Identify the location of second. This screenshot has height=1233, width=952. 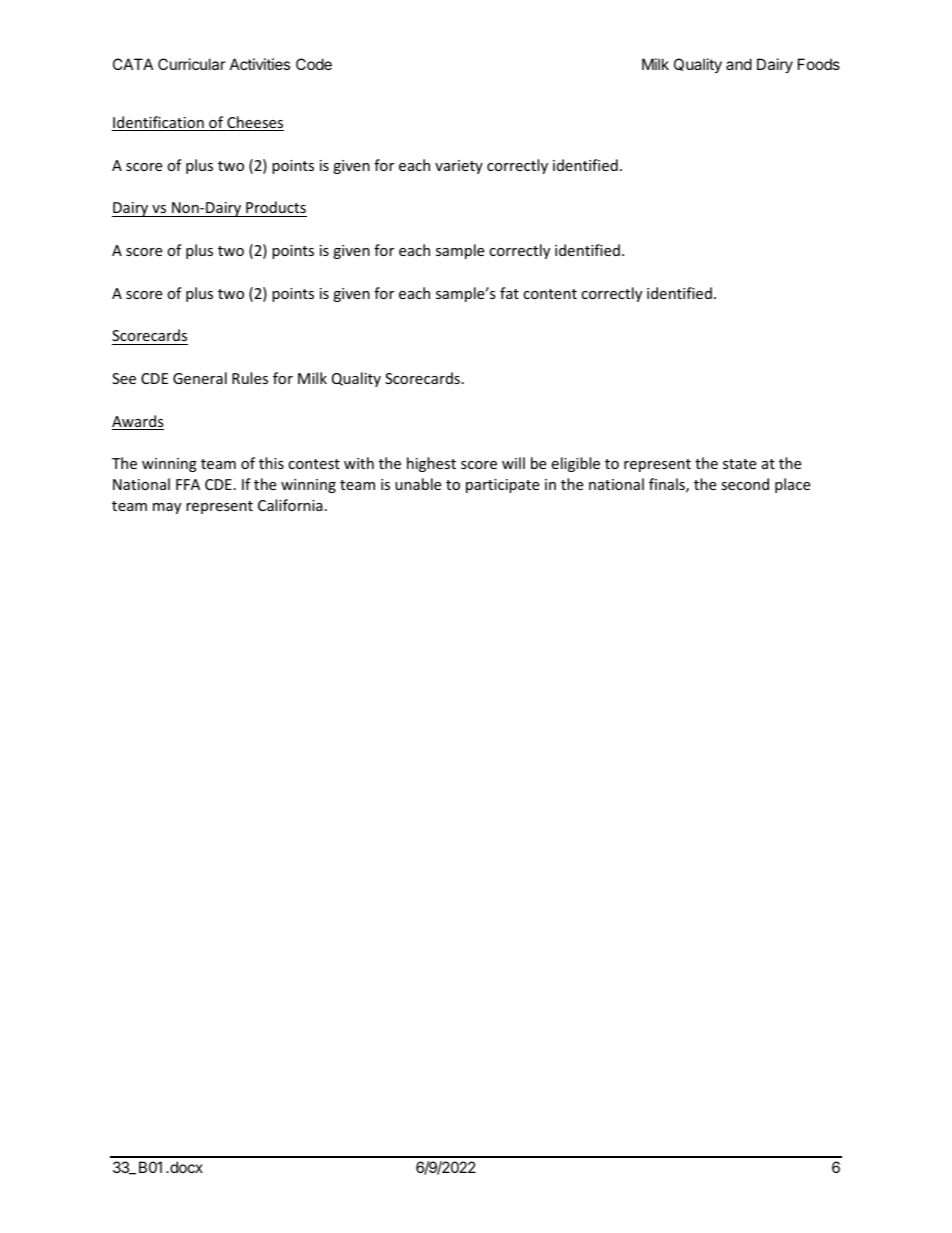
(745, 484).
